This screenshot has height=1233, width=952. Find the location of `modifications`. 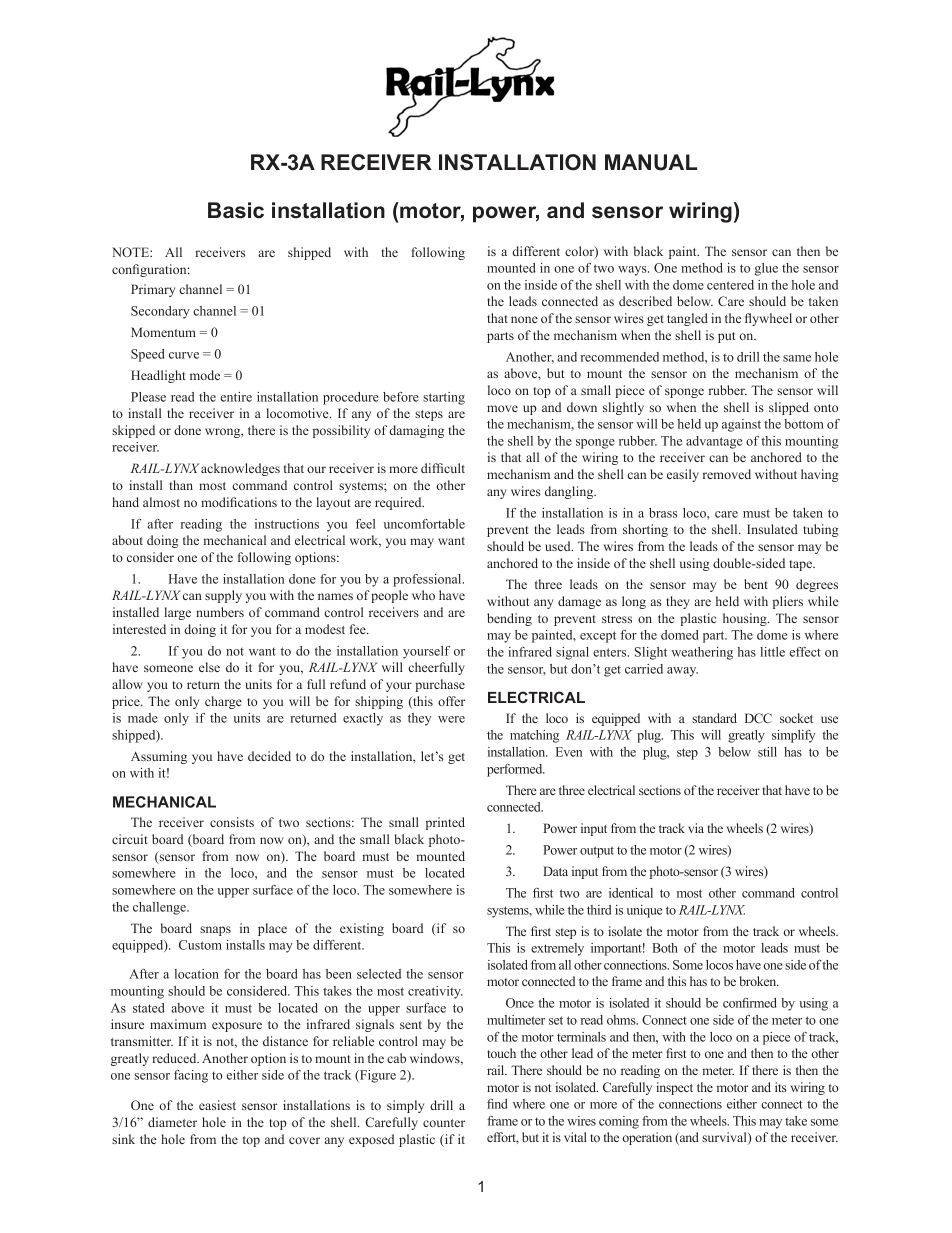

modifications is located at coordinates (239, 502).
